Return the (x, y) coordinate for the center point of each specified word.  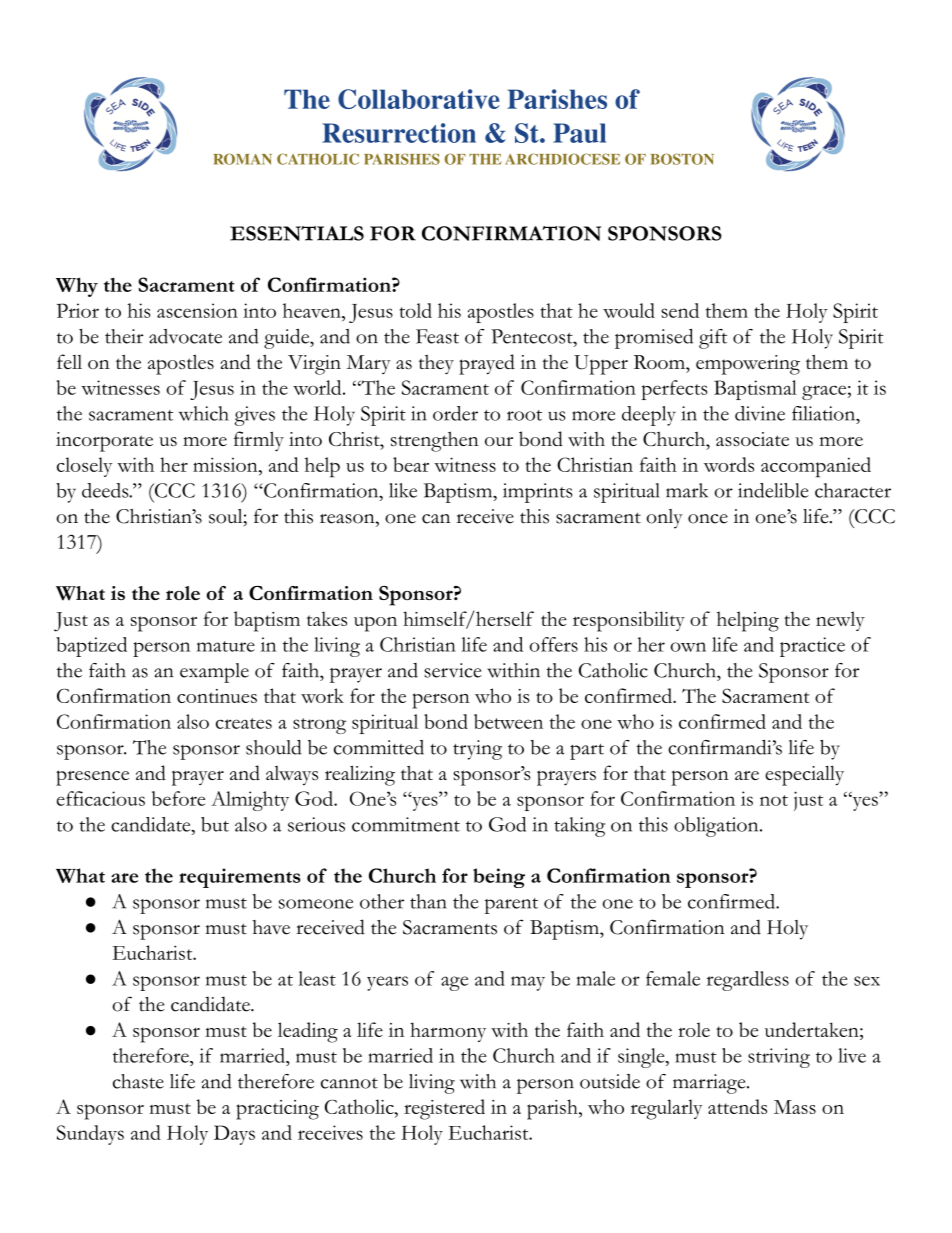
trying (477, 750)
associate (752, 439)
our (499, 441)
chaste (138, 1081)
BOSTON (682, 159)
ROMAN (242, 159)
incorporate (104, 442)
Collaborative (419, 99)
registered (444, 1109)
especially (804, 775)
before (178, 798)
